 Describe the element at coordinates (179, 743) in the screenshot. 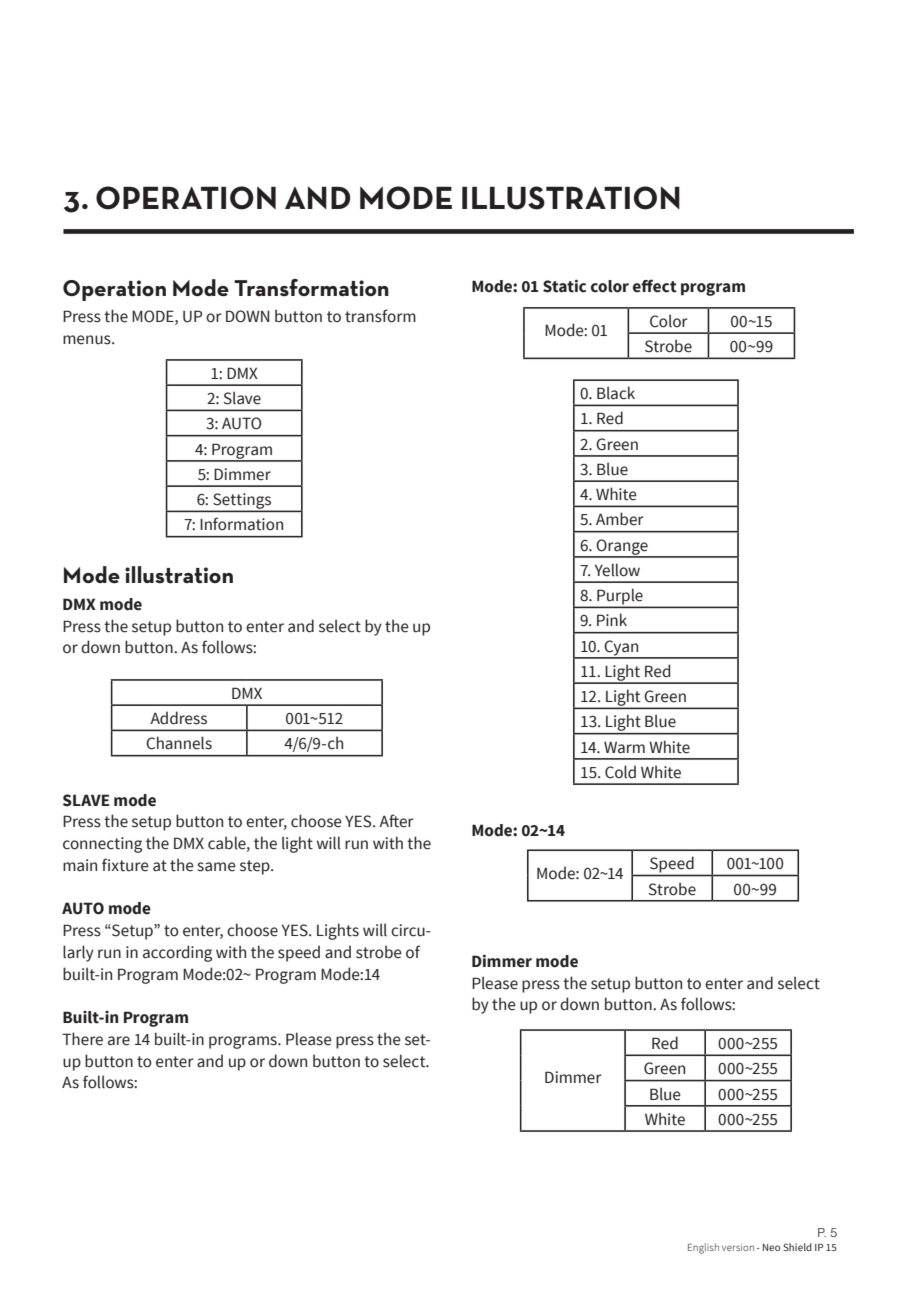

I see `Channels` at that location.
